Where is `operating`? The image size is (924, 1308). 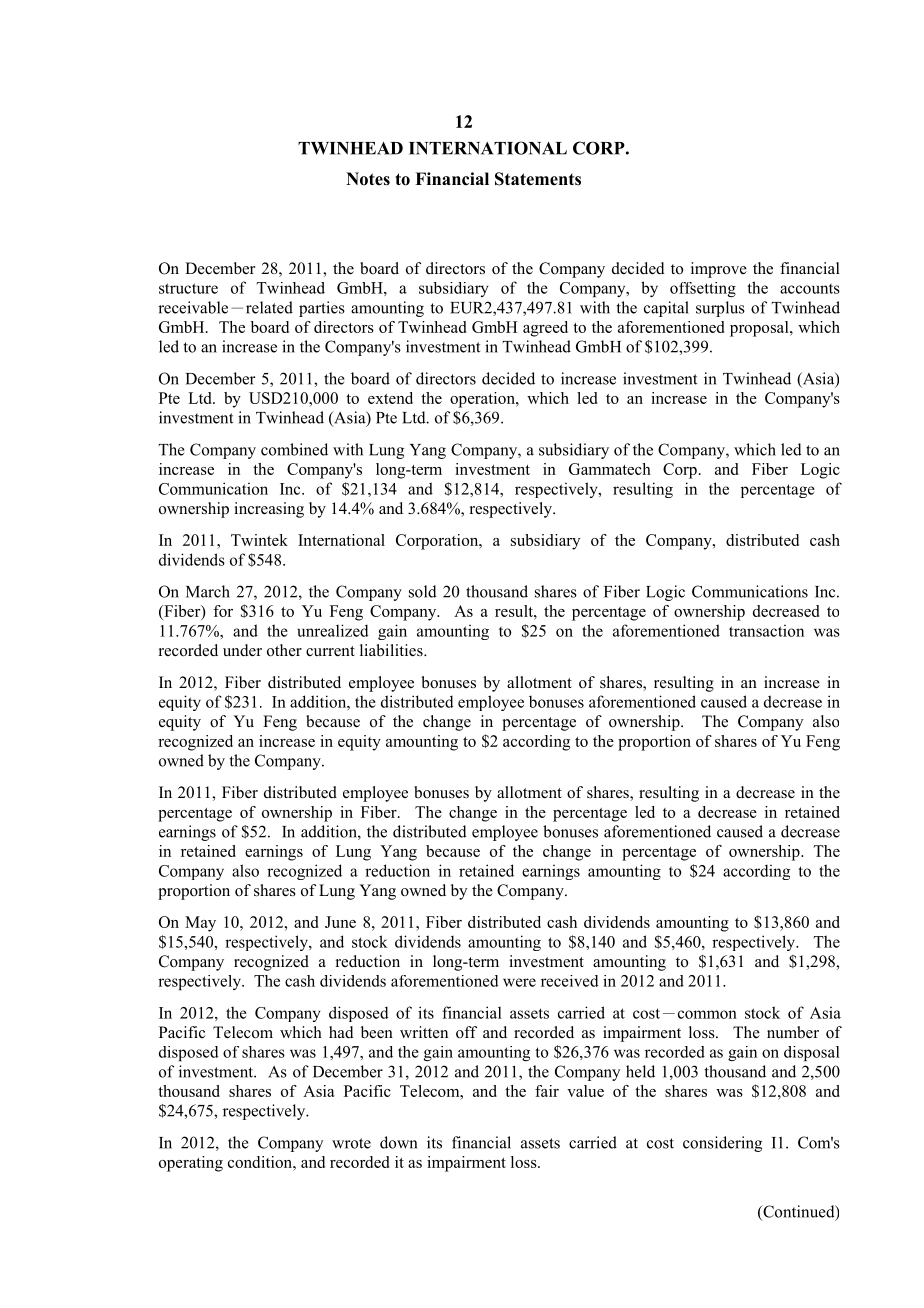
operating is located at coordinates (191, 1164).
